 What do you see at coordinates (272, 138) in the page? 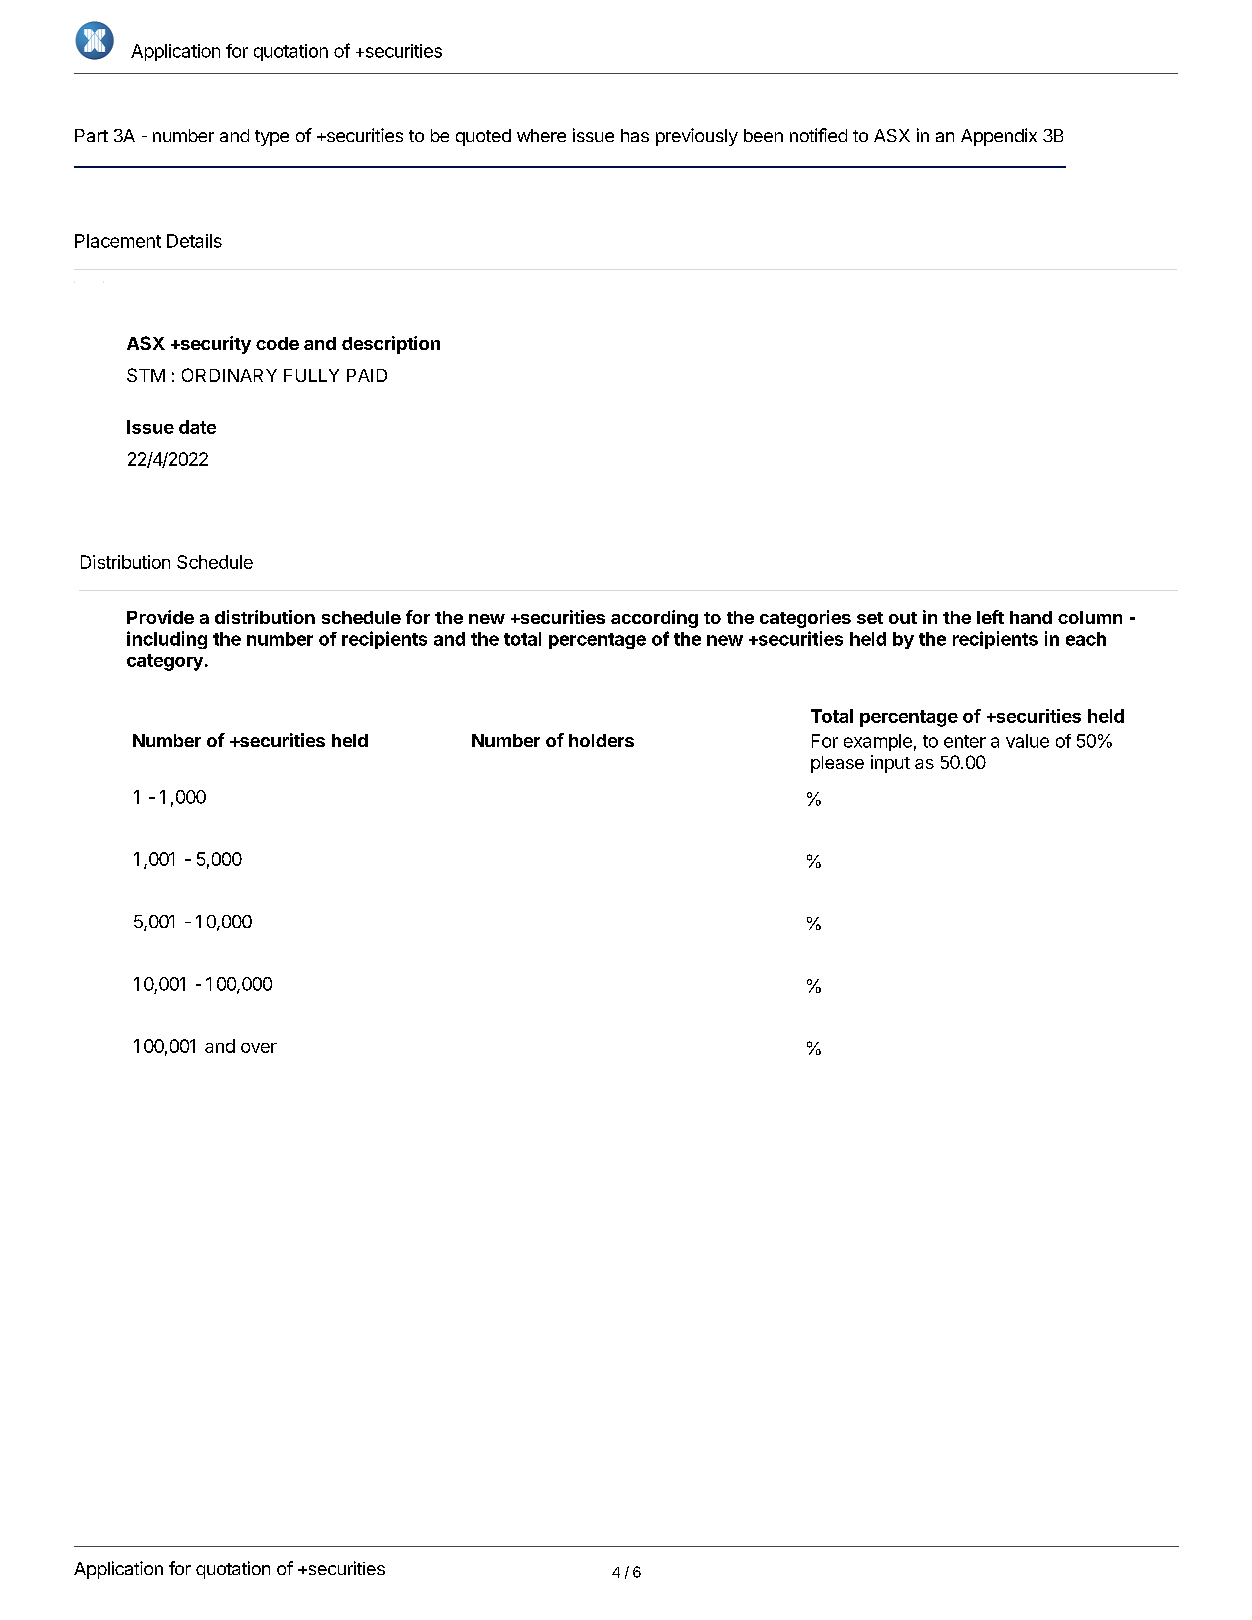
I see `type` at bounding box center [272, 138].
